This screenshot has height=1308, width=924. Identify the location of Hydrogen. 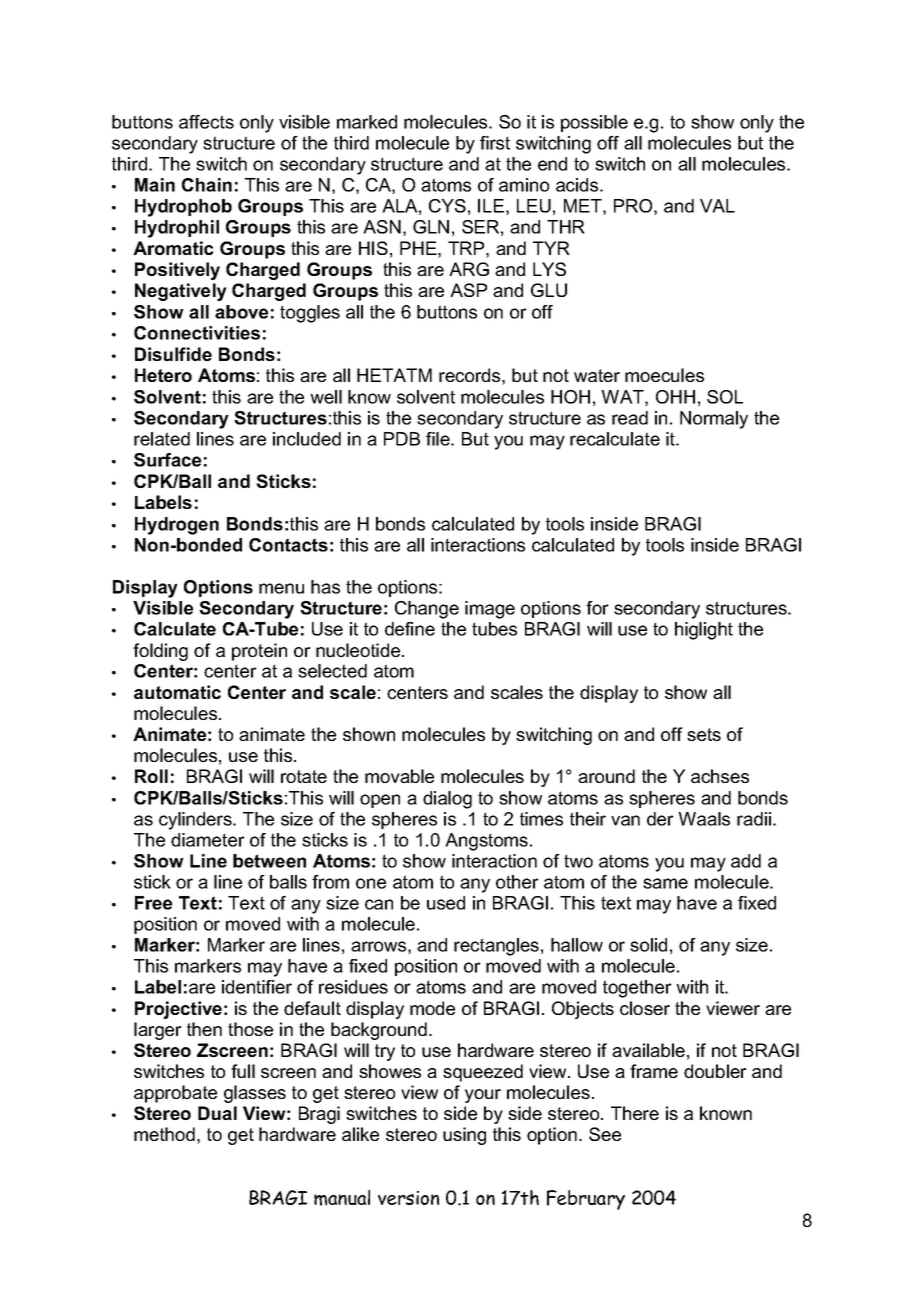
(177, 526).
